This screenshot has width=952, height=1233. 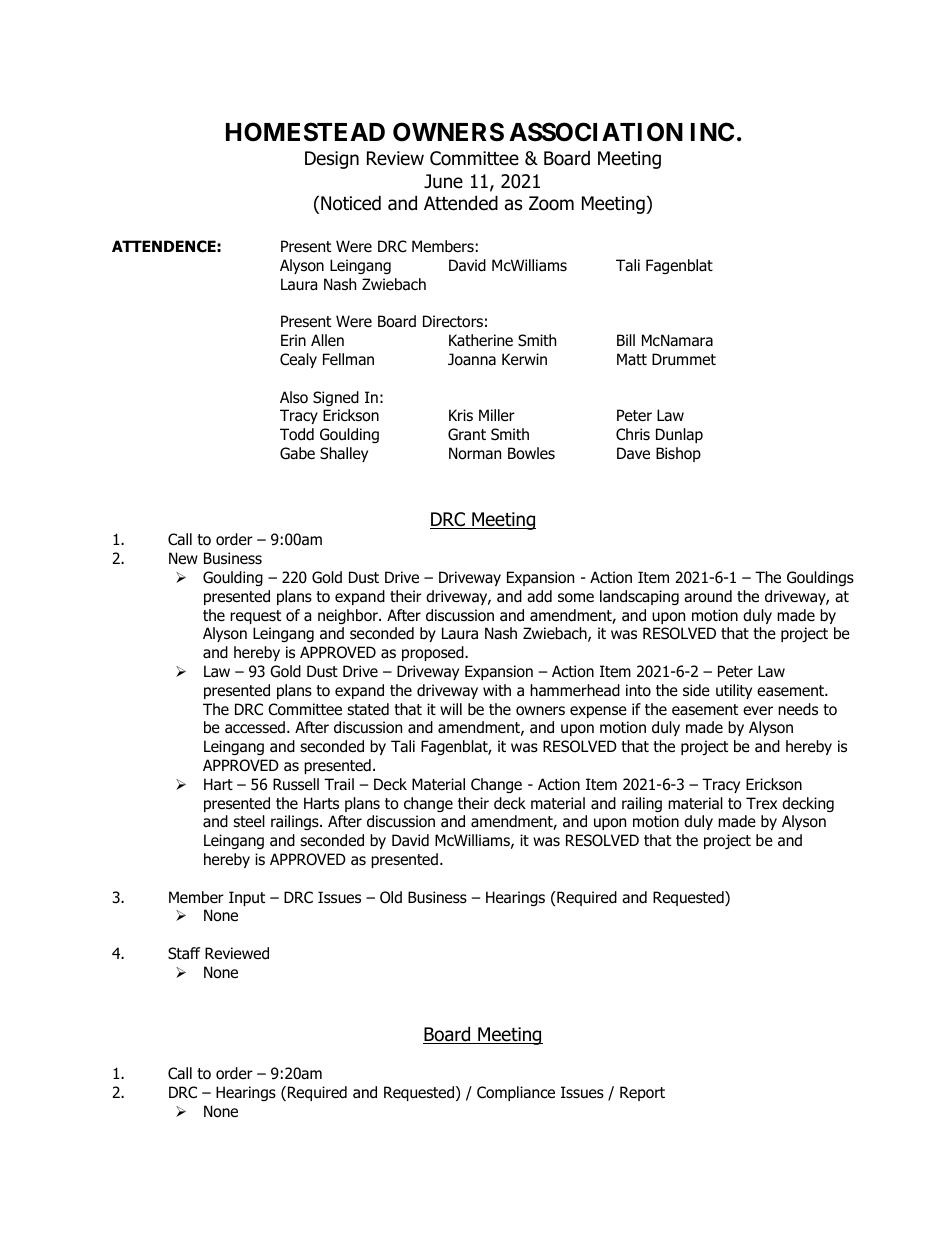 What do you see at coordinates (758, 710) in the screenshot?
I see `ever` at bounding box center [758, 710].
